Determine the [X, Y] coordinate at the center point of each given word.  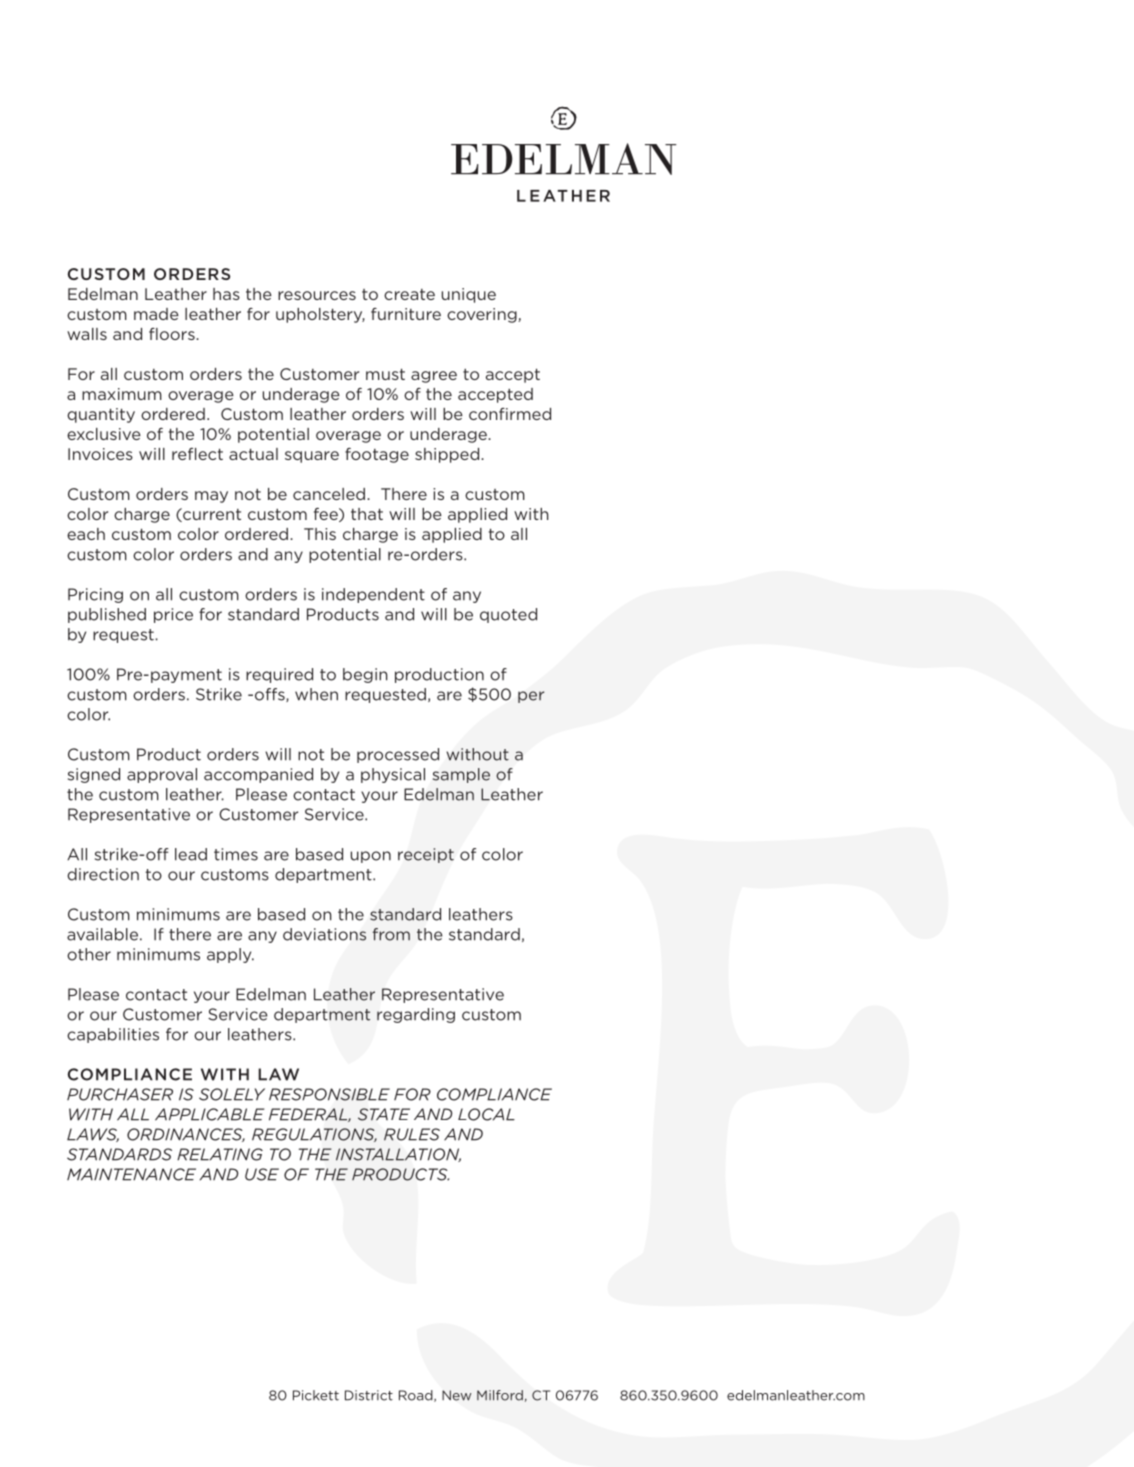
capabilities [113, 1035]
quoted [508, 615]
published [107, 615]
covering [483, 315]
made [156, 314]
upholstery [320, 315]
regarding [416, 1015]
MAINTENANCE [131, 1174]
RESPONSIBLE [329, 1094]
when [316, 694]
